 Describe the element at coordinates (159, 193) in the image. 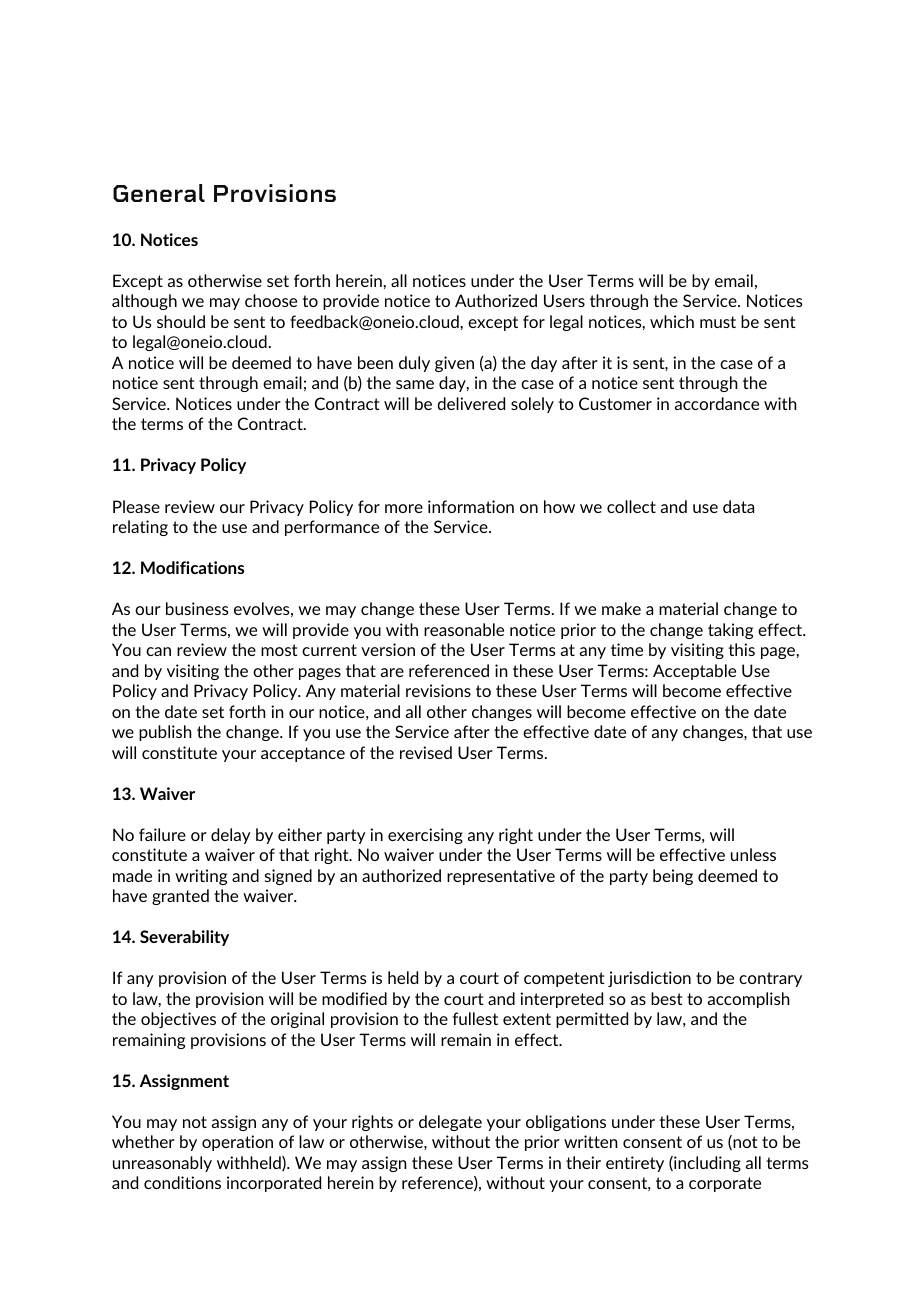

I see `General` at that location.
